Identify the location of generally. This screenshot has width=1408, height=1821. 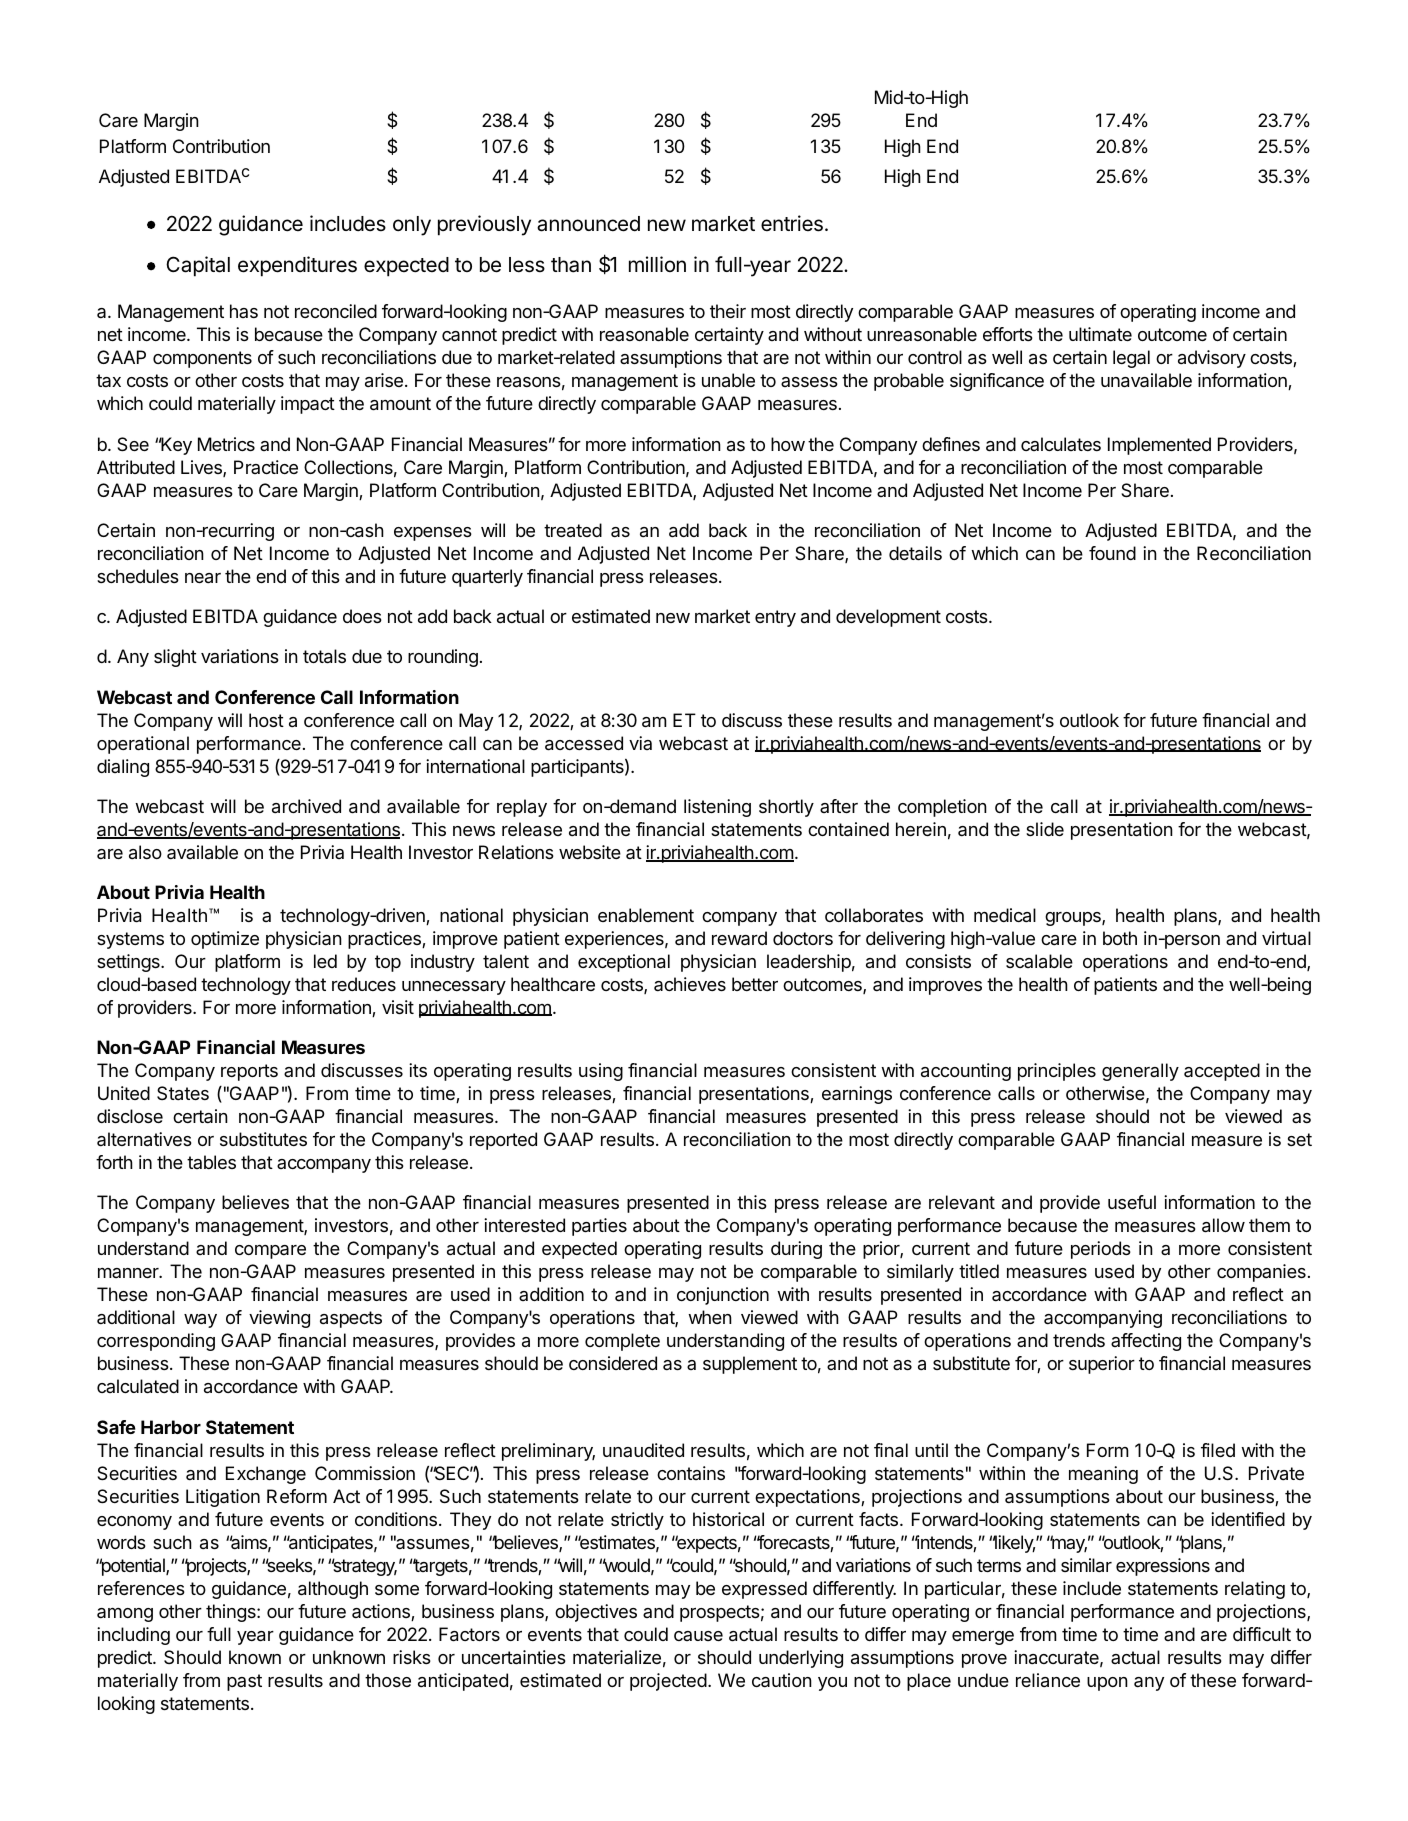
(1140, 1072).
